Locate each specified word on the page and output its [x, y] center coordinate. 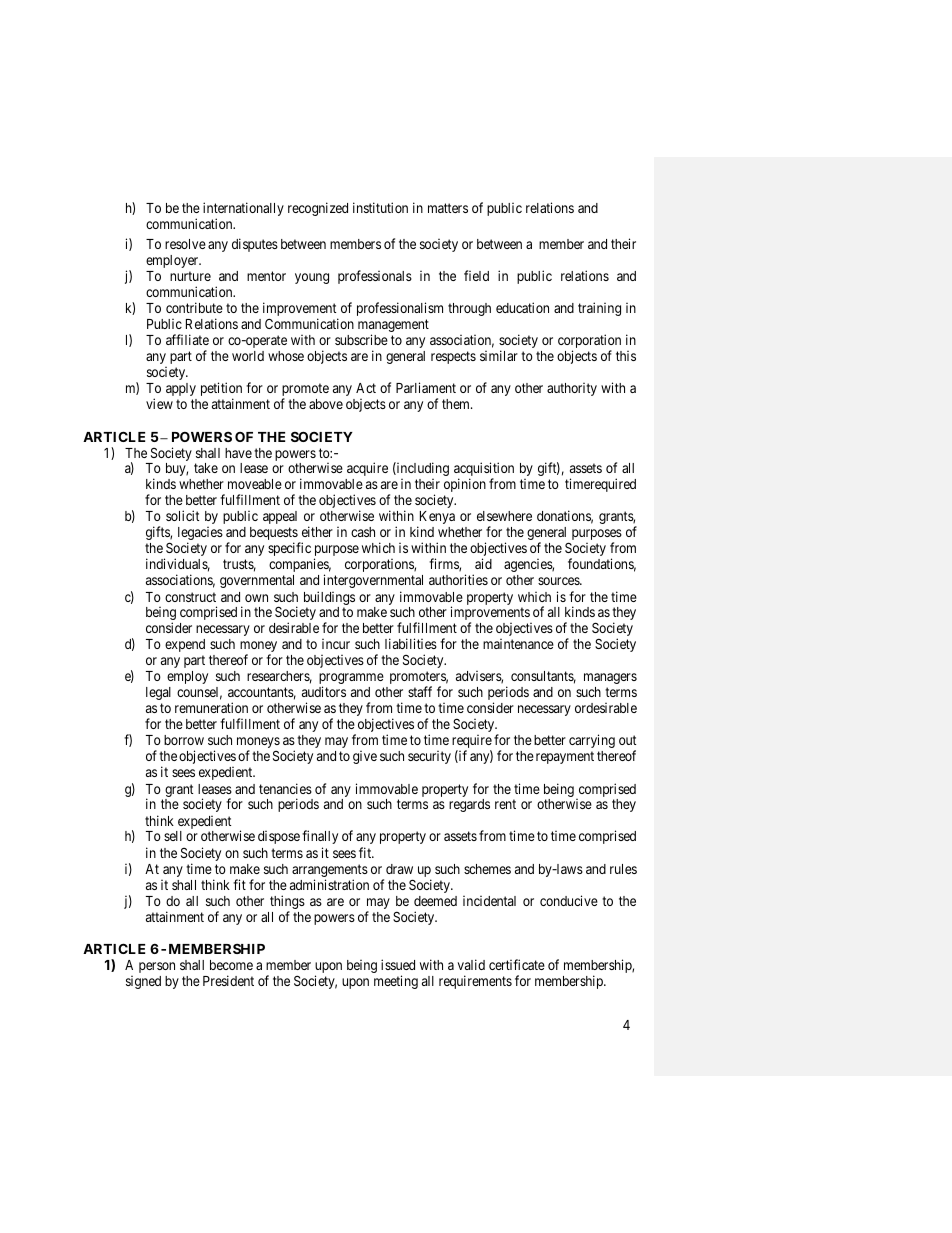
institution [380, 207]
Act [366, 388]
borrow [184, 740]
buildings [329, 598]
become [231, 965]
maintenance [518, 644]
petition [221, 390]
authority [572, 389]
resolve [185, 244]
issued [398, 964]
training [599, 309]
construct [190, 597]
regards [469, 805]
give [365, 757]
